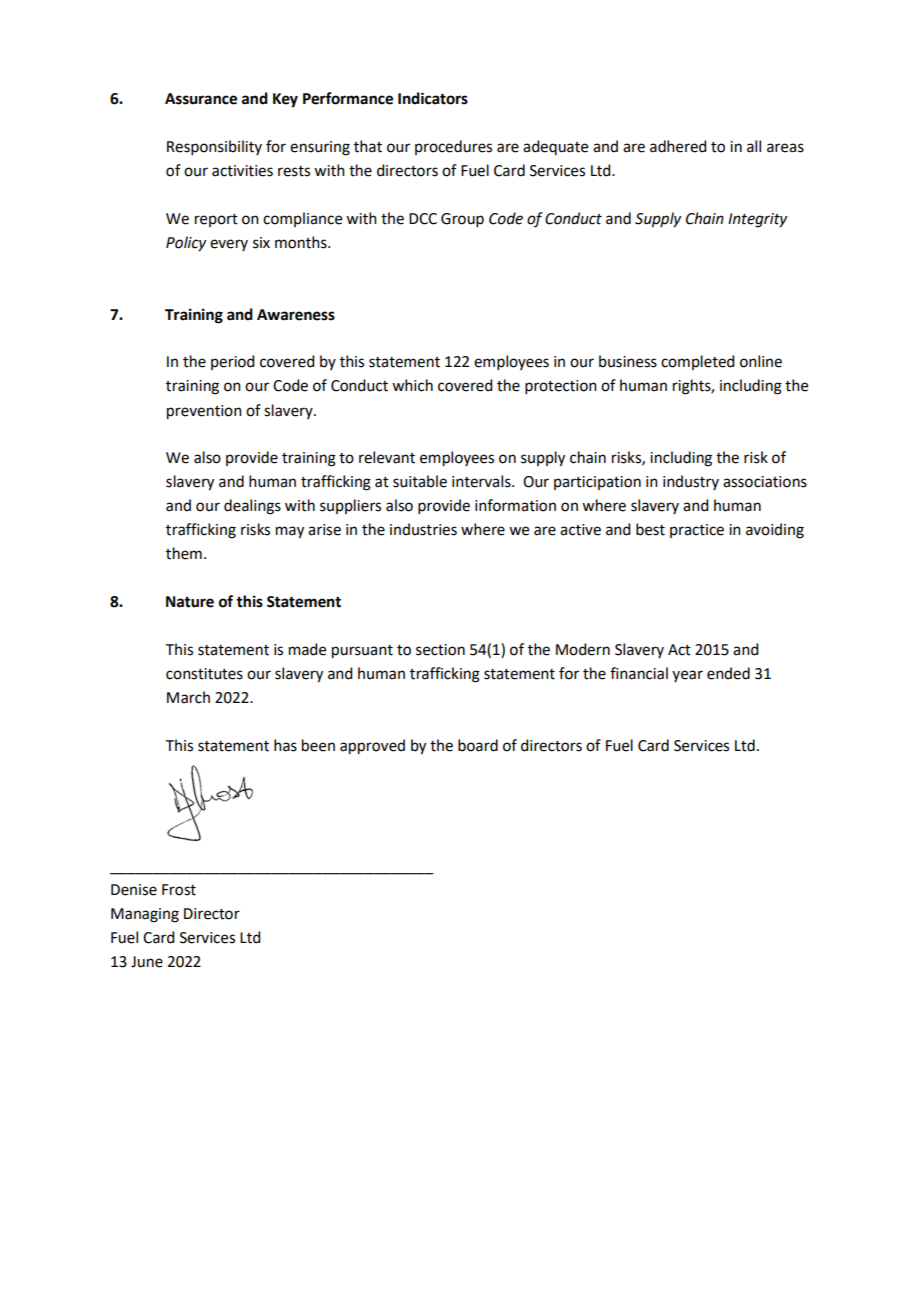  What do you see at coordinates (188, 697) in the screenshot?
I see `March` at bounding box center [188, 697].
